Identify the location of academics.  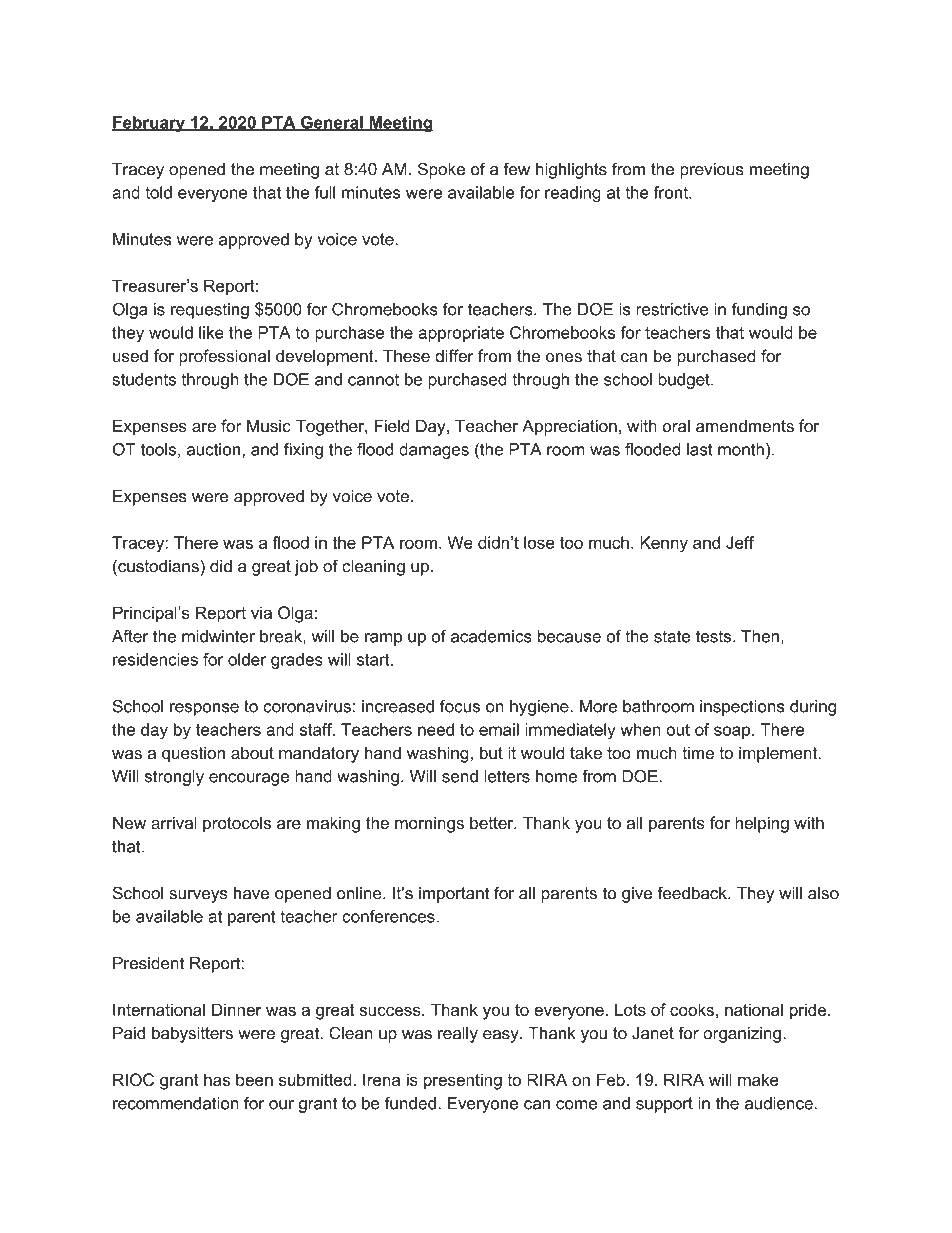
(491, 636).
